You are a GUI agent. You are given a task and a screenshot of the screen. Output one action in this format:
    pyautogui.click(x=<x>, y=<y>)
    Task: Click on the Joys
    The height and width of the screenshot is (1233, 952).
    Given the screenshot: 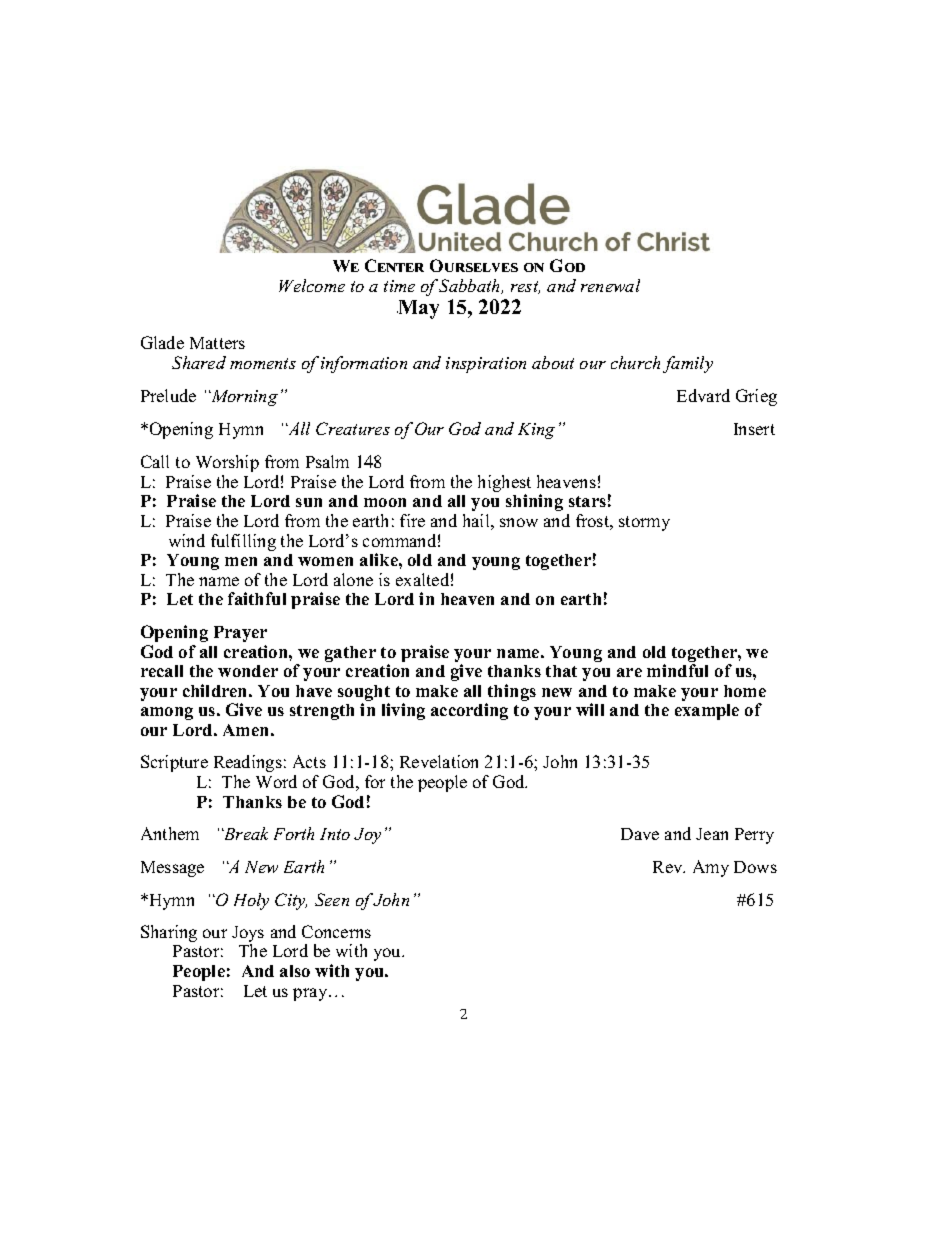 What is the action you would take?
    pyautogui.click(x=248, y=935)
